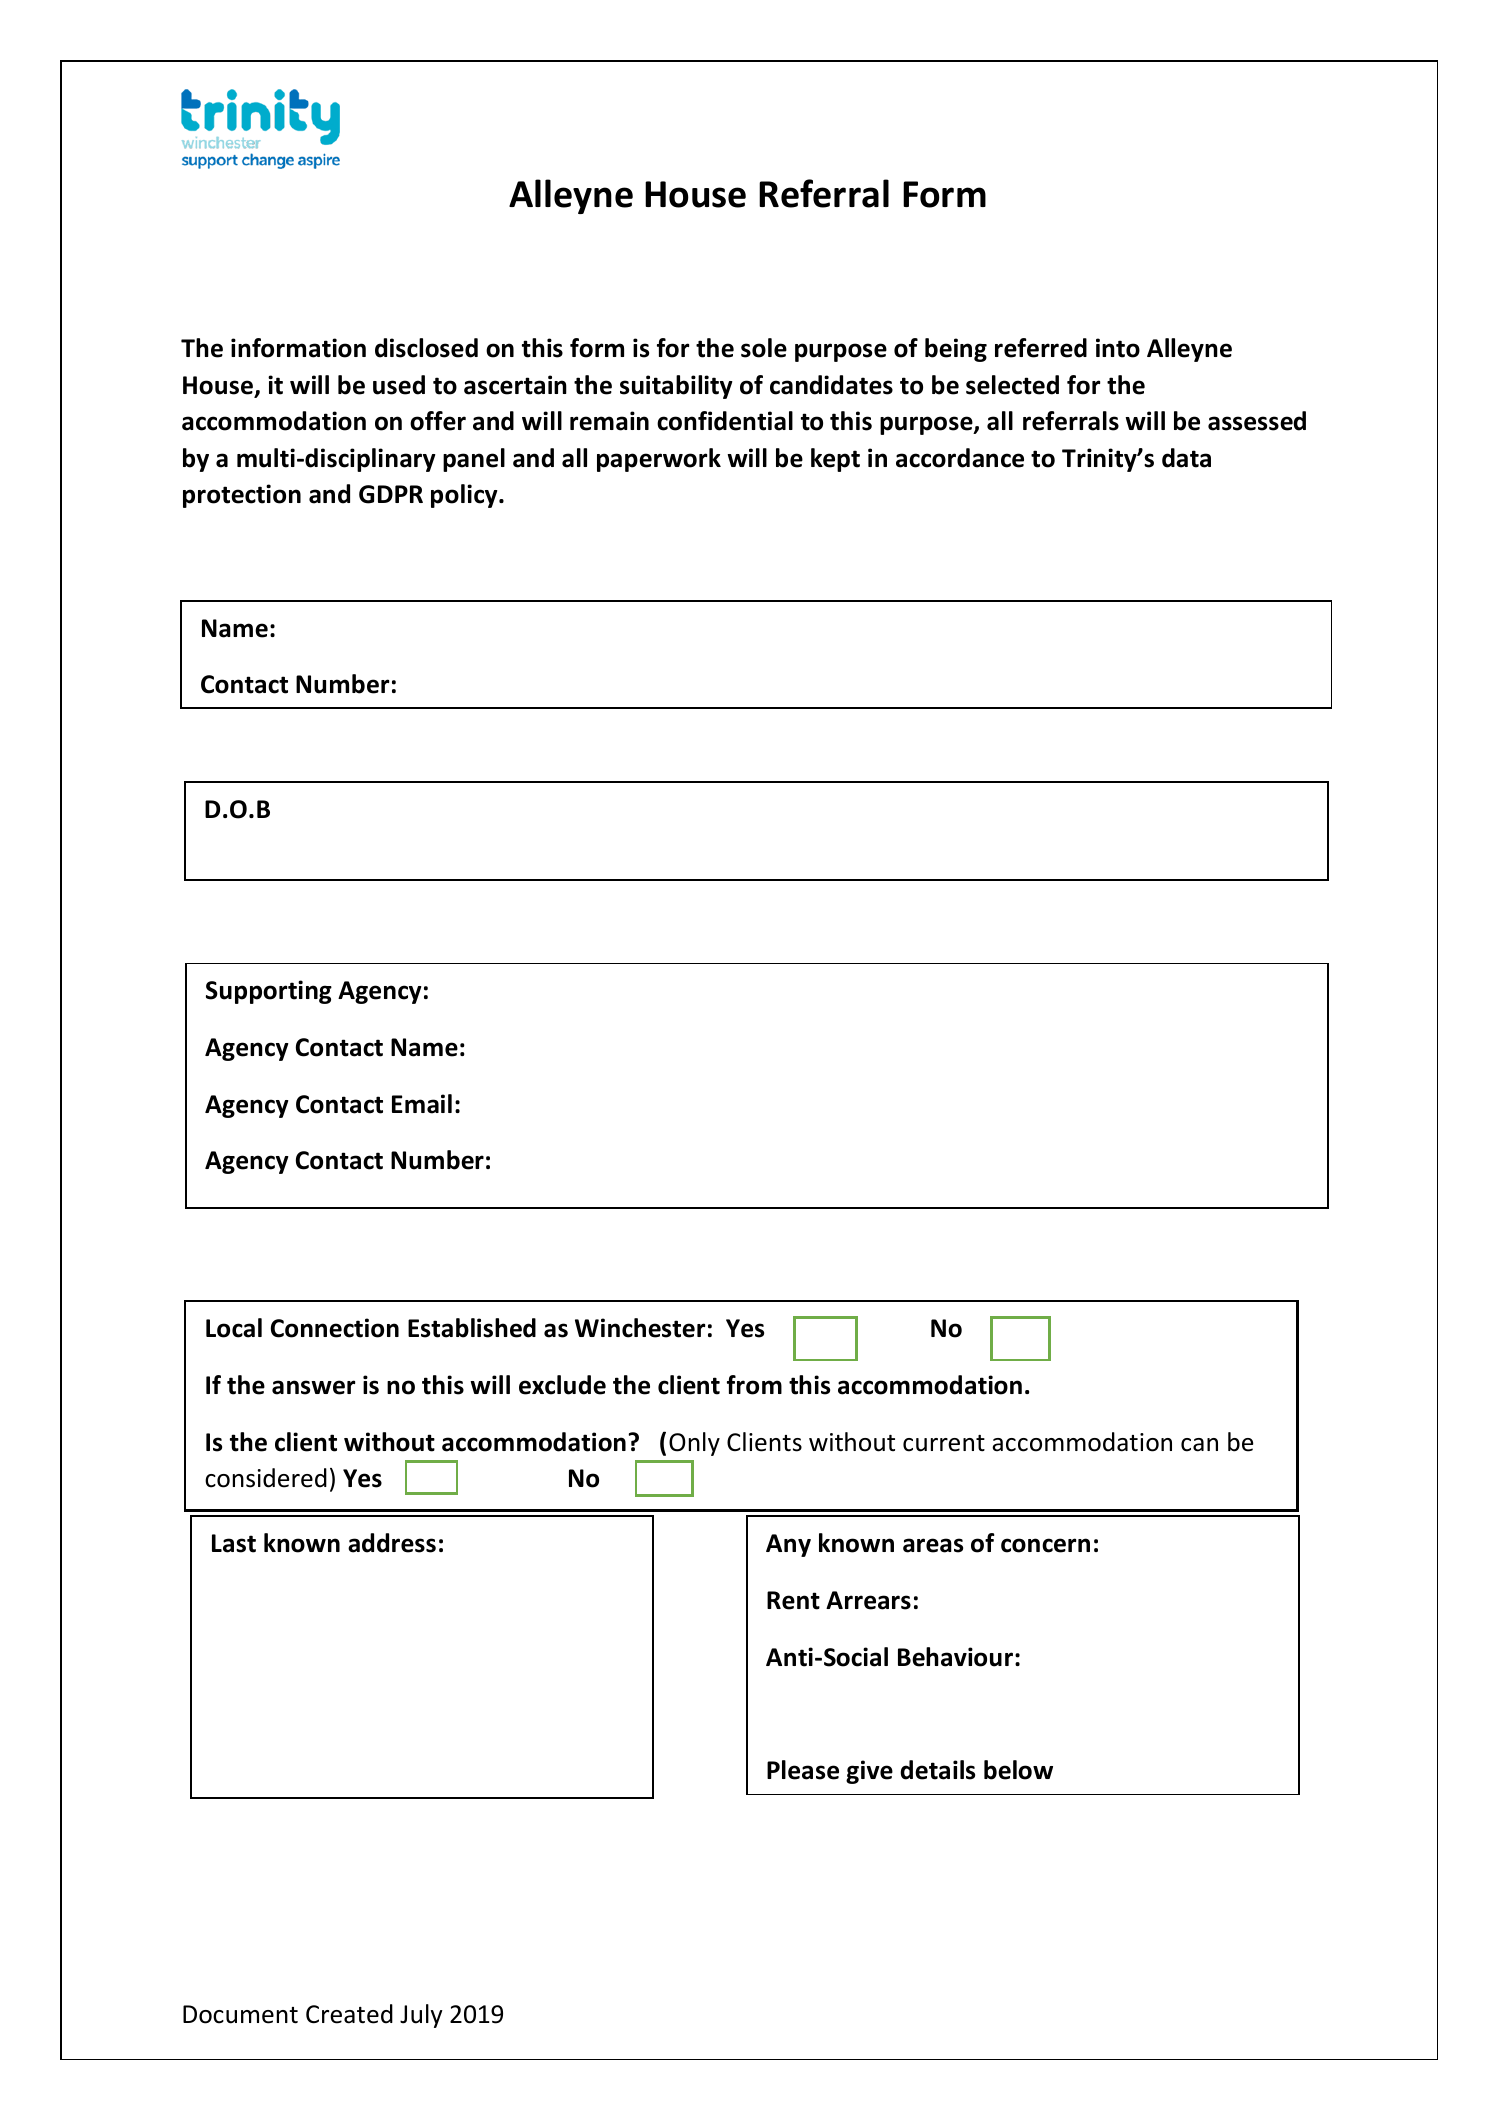  I want to click on data, so click(1186, 458).
